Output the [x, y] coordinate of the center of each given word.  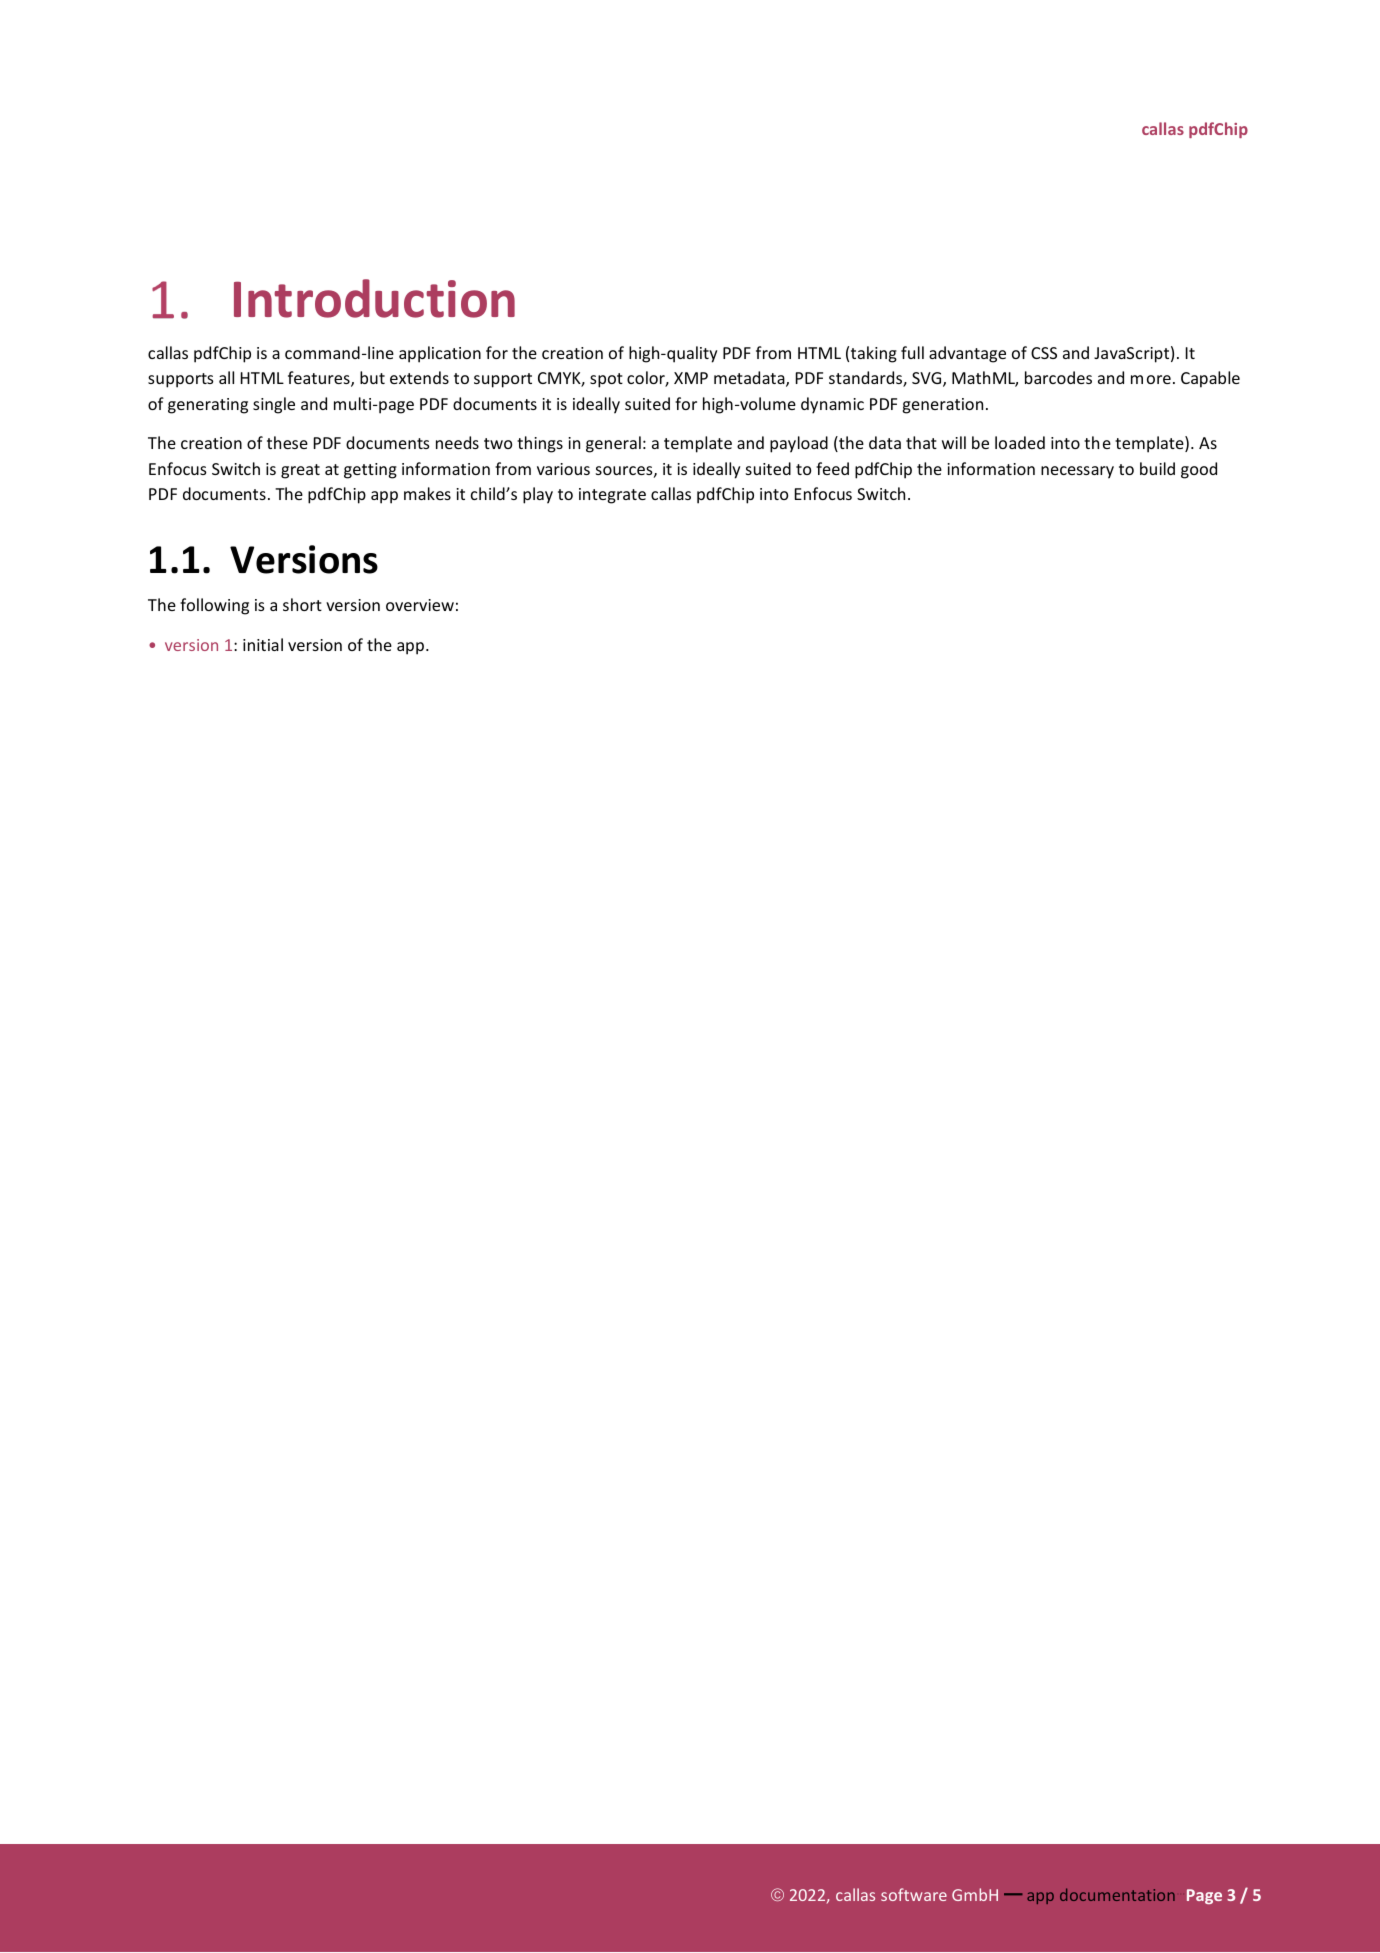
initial [263, 644]
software [914, 1894]
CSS [1044, 353]
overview [420, 605]
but [372, 377]
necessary [1077, 472]
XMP [691, 378]
